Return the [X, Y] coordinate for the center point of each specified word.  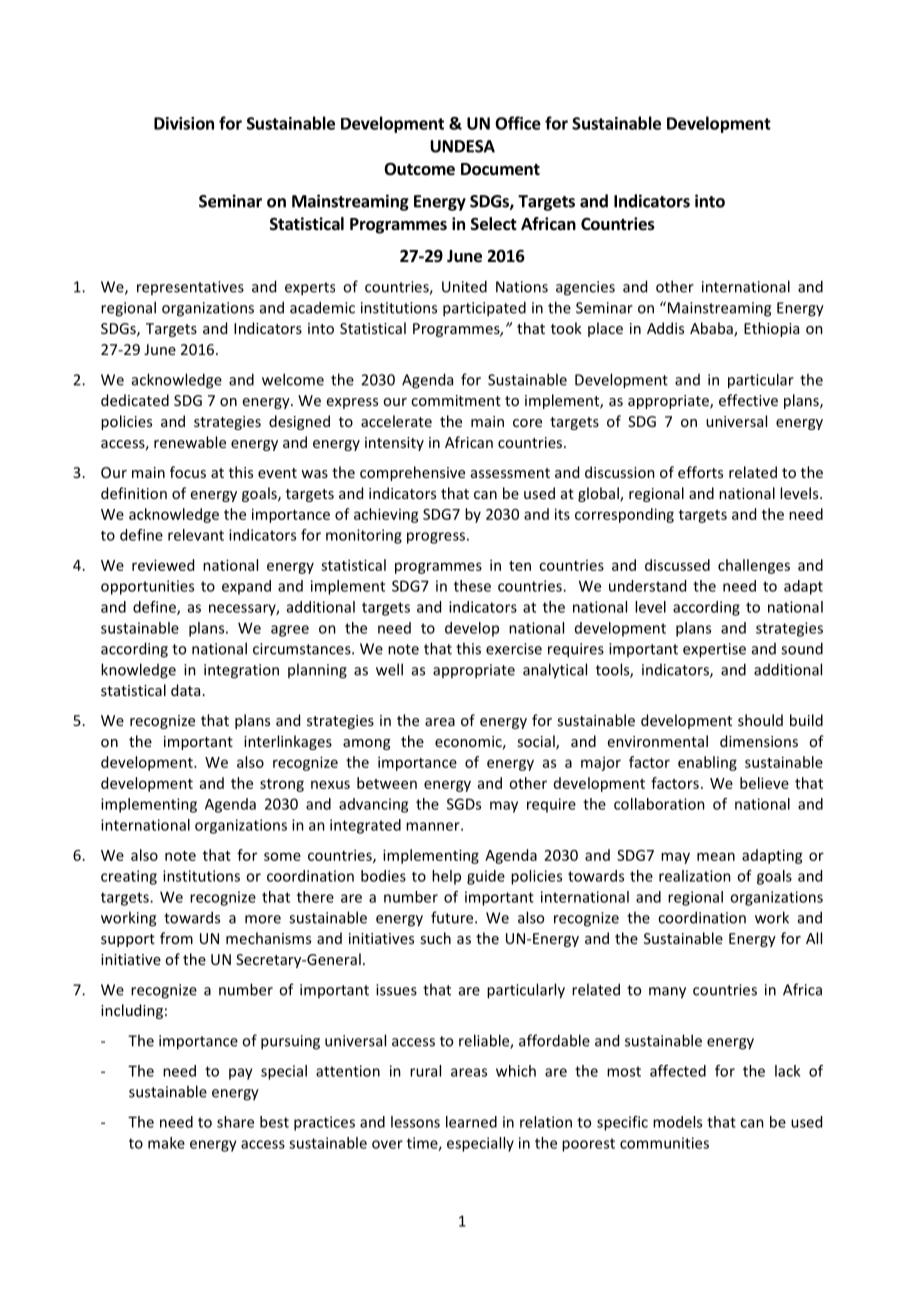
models [677, 1122]
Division [184, 123]
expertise [714, 650]
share [235, 1122]
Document [500, 169]
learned [471, 1122]
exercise [514, 649]
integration [241, 671]
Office [518, 123]
